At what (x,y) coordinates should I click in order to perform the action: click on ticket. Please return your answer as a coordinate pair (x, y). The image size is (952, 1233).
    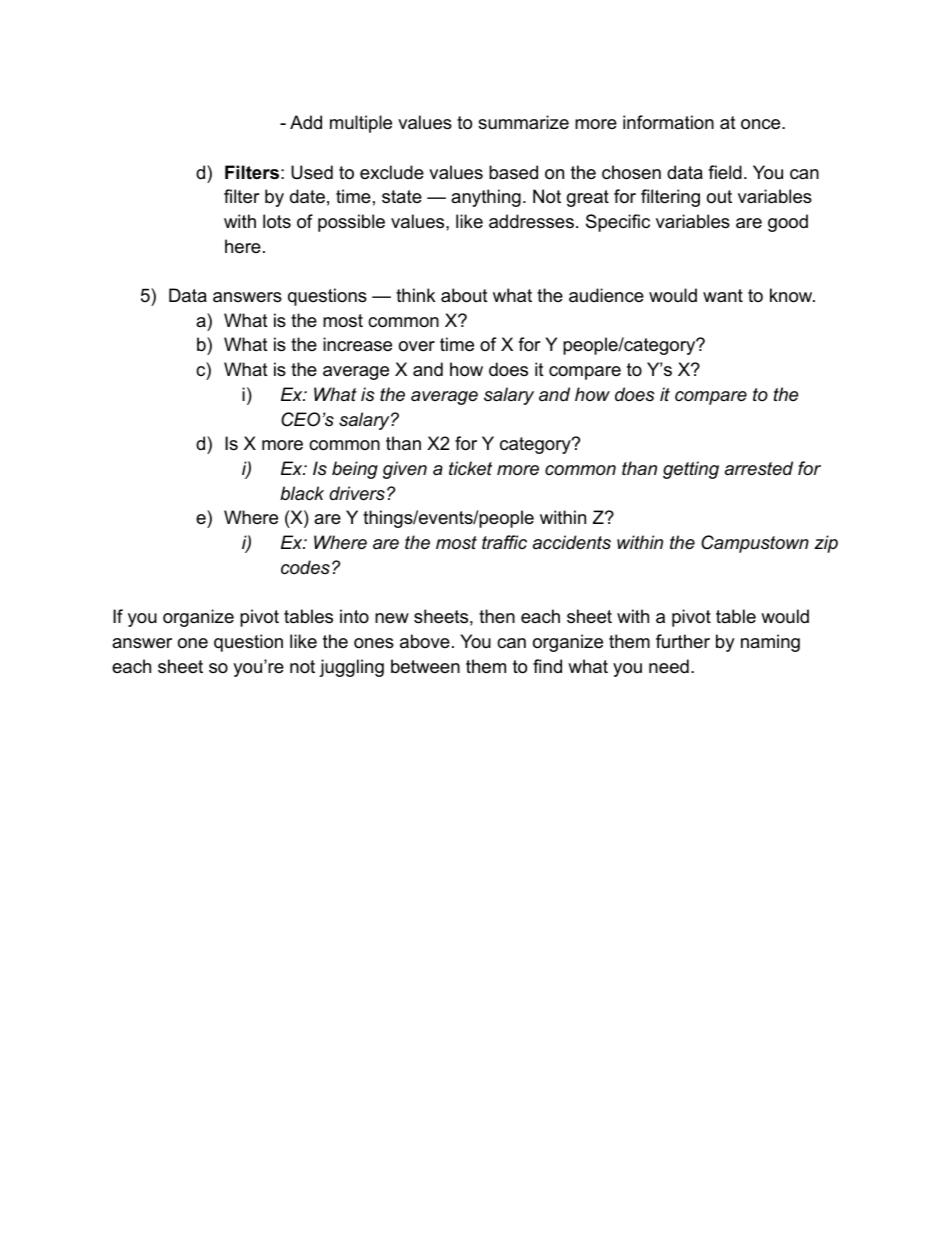
    Looking at the image, I should click on (470, 468).
